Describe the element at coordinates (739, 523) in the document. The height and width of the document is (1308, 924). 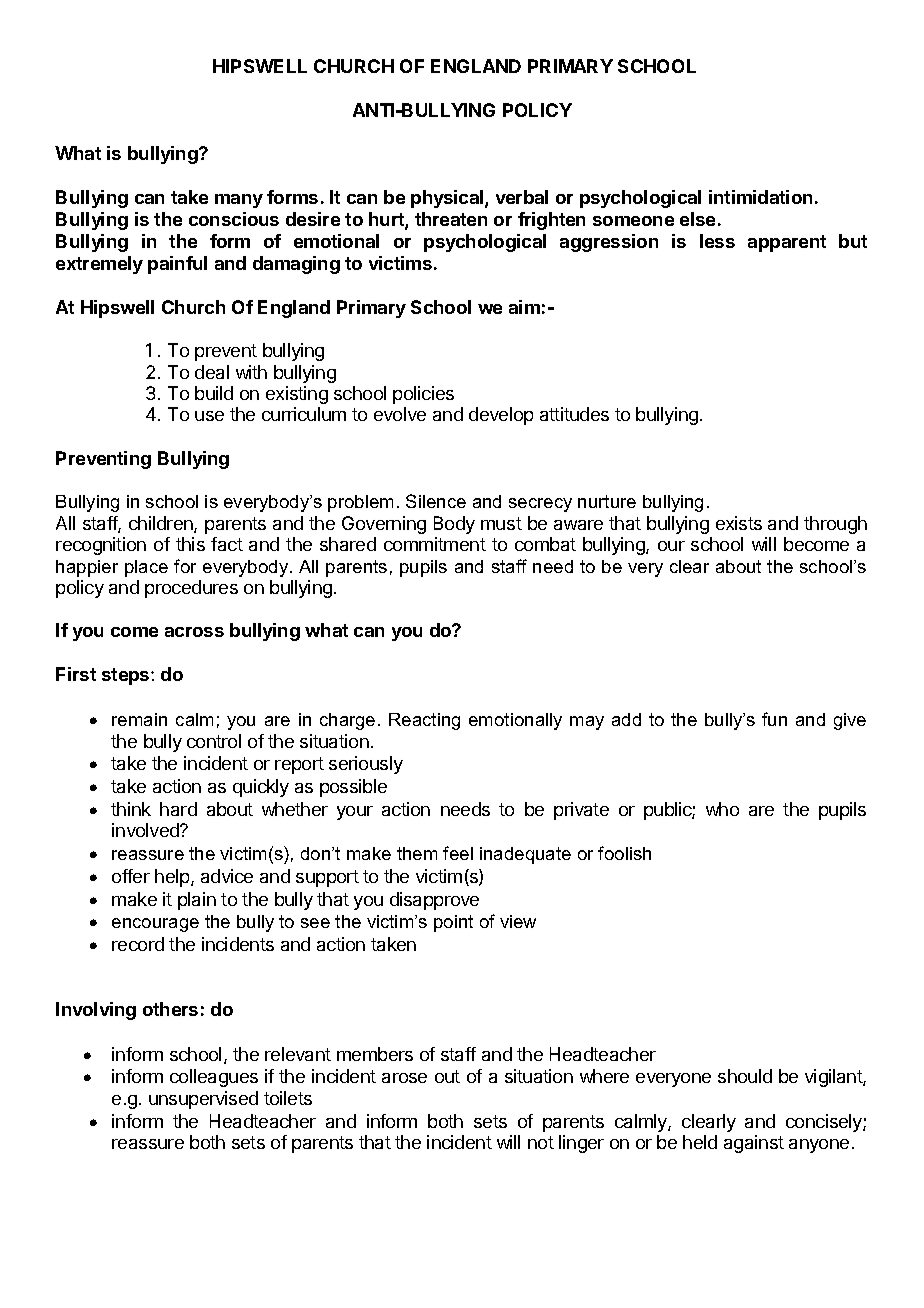
I see `exists` at that location.
